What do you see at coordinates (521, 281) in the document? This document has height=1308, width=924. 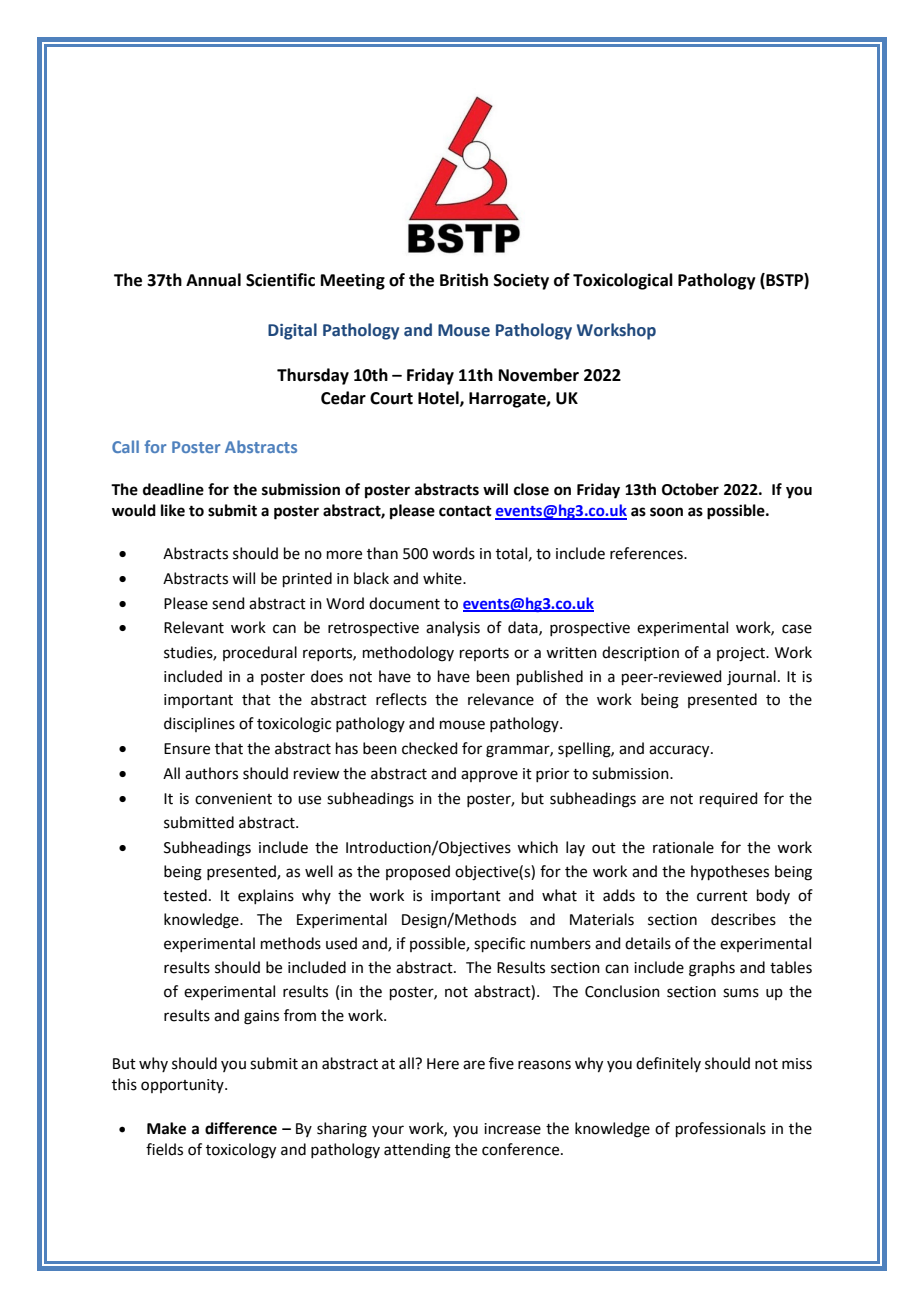 I see `Society` at bounding box center [521, 281].
